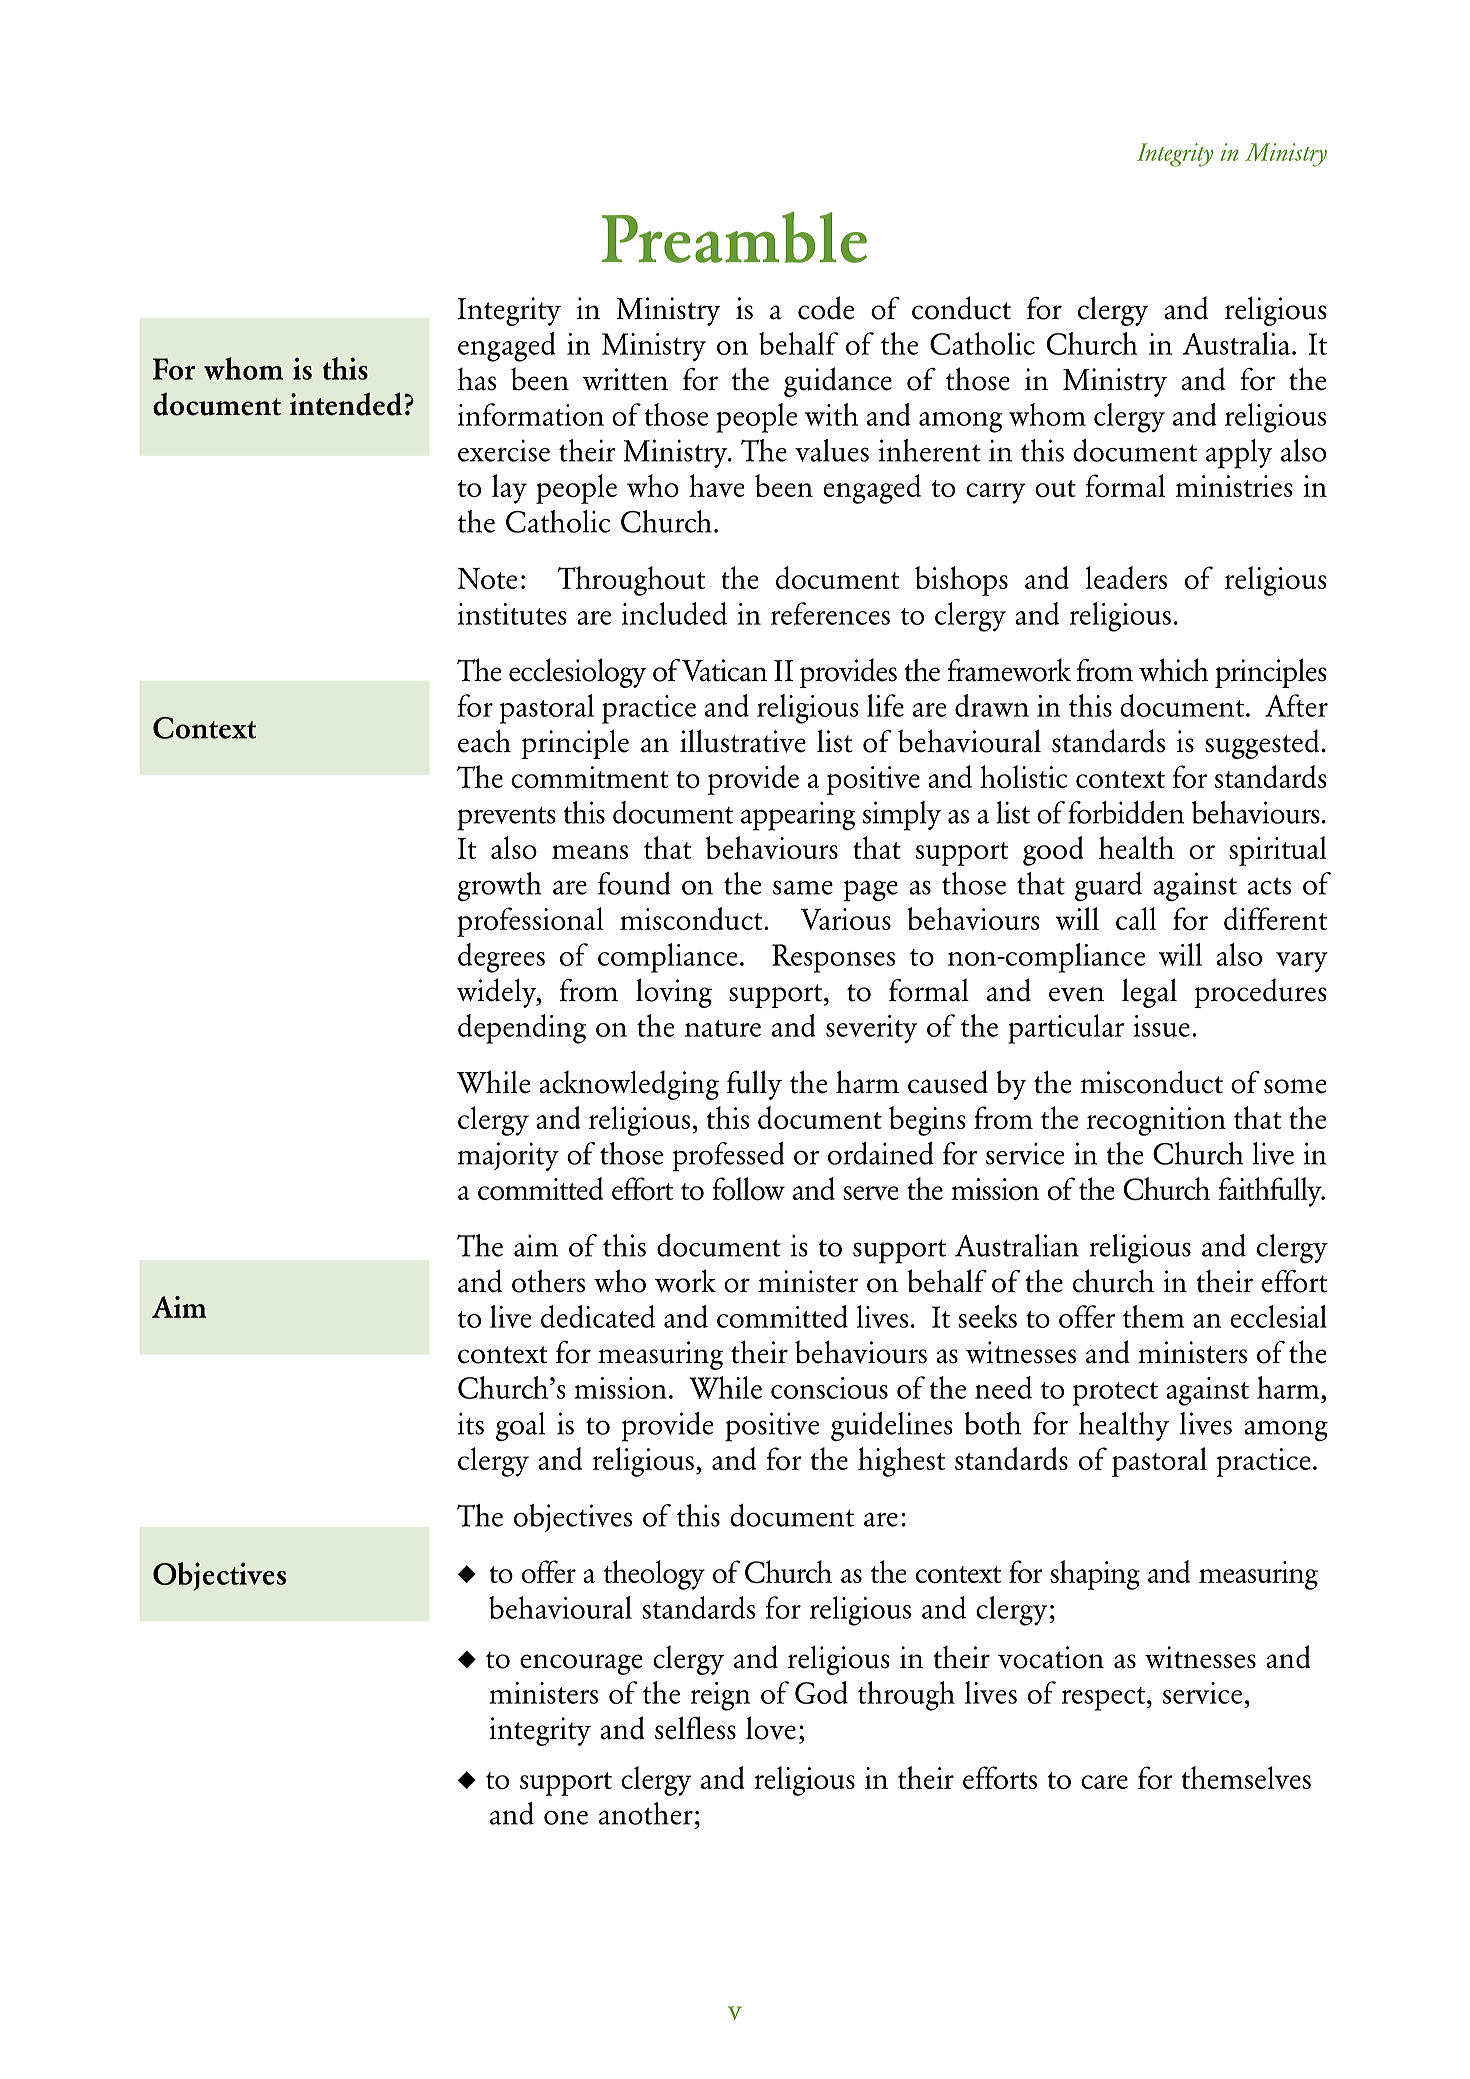 The image size is (1470, 2079). I want to click on has, so click(477, 379).
